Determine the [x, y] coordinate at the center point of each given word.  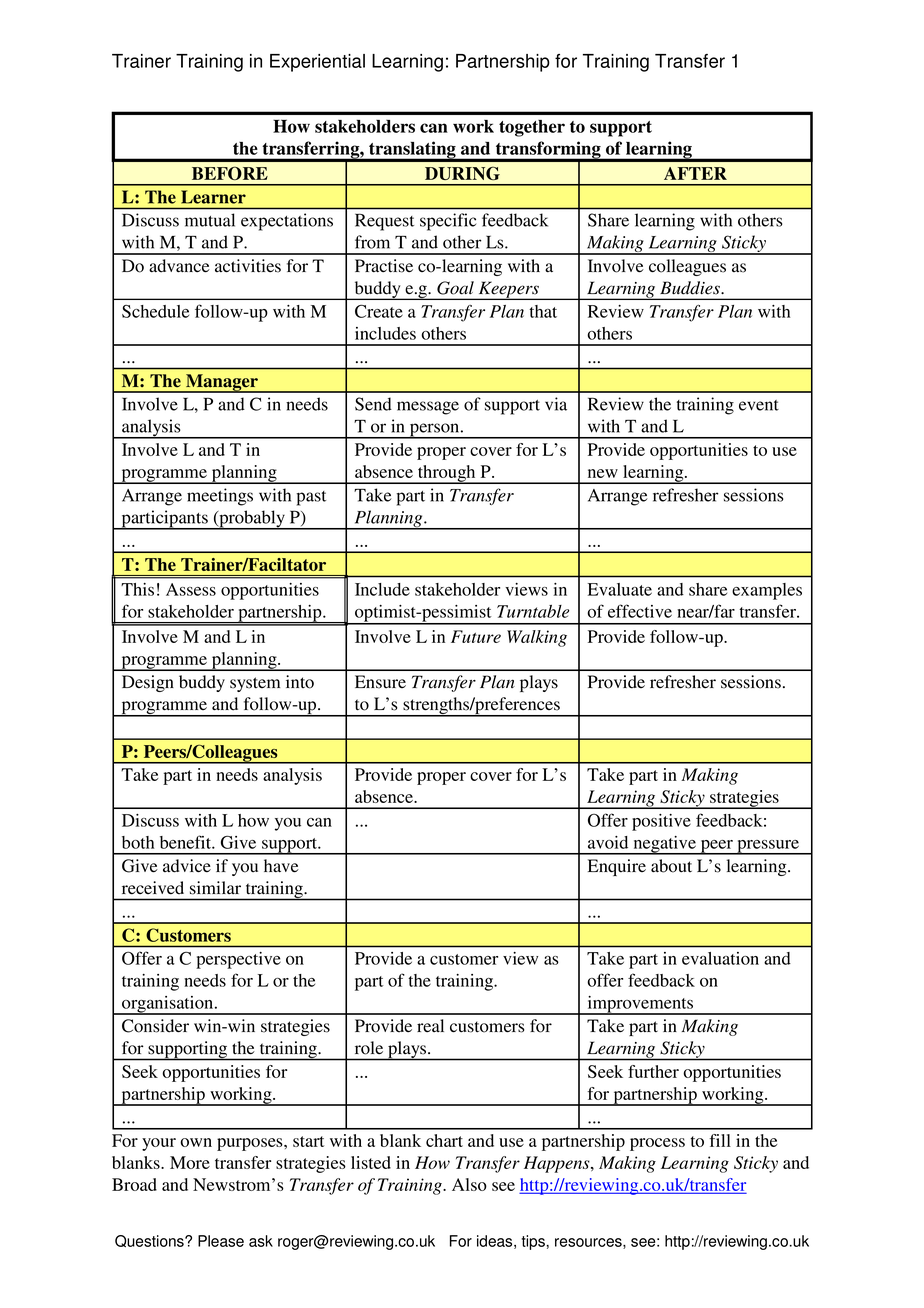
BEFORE [230, 173]
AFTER [695, 173]
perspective [238, 960]
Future [476, 636]
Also [469, 1184]
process [657, 1144]
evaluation [720, 958]
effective [640, 611]
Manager [222, 383]
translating [412, 151]
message [428, 408]
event [759, 405]
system [255, 684]
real [430, 1026]
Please [221, 1241]
